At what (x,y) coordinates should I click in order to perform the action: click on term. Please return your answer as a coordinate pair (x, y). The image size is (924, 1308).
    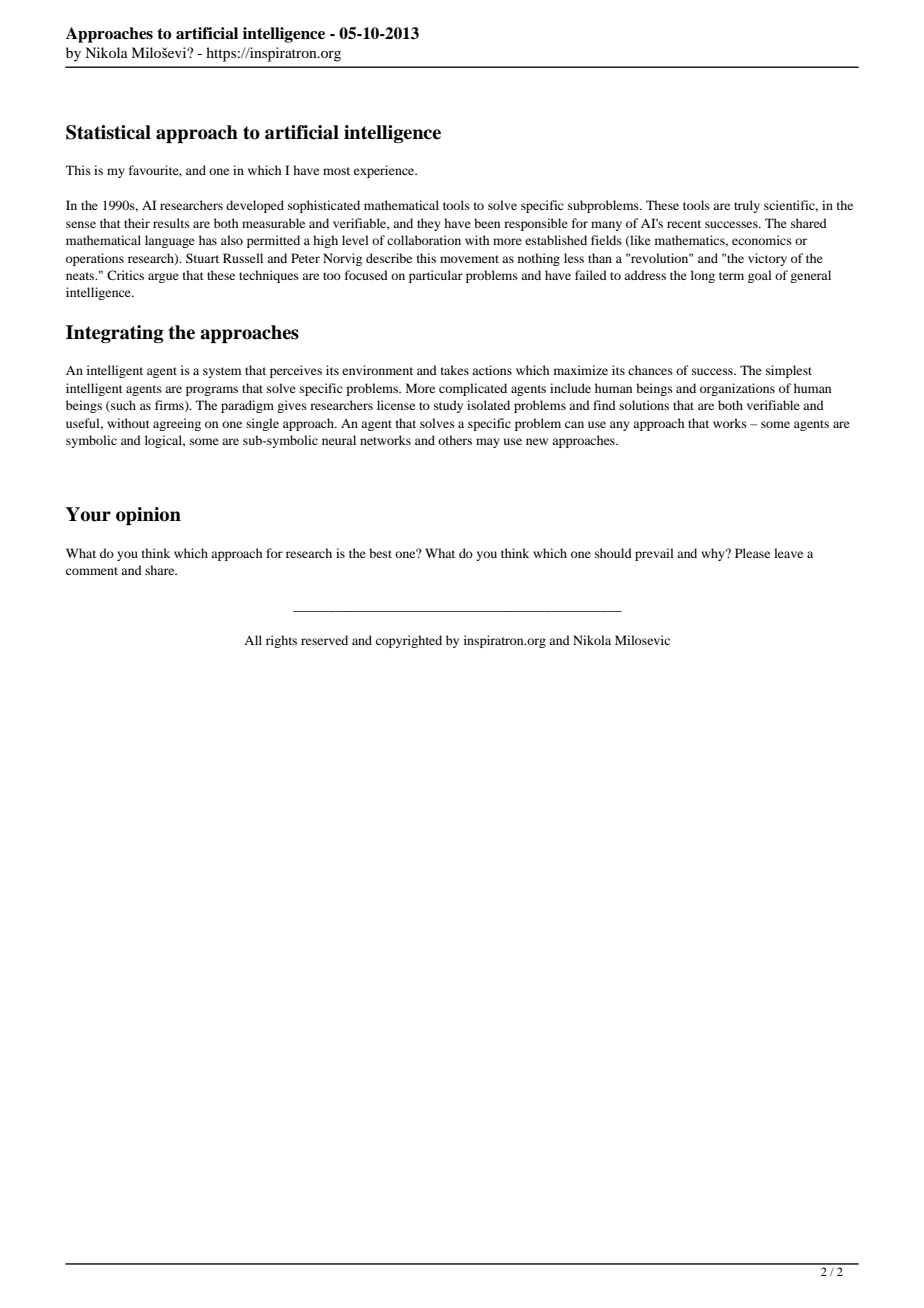
    Looking at the image, I should click on (731, 276).
